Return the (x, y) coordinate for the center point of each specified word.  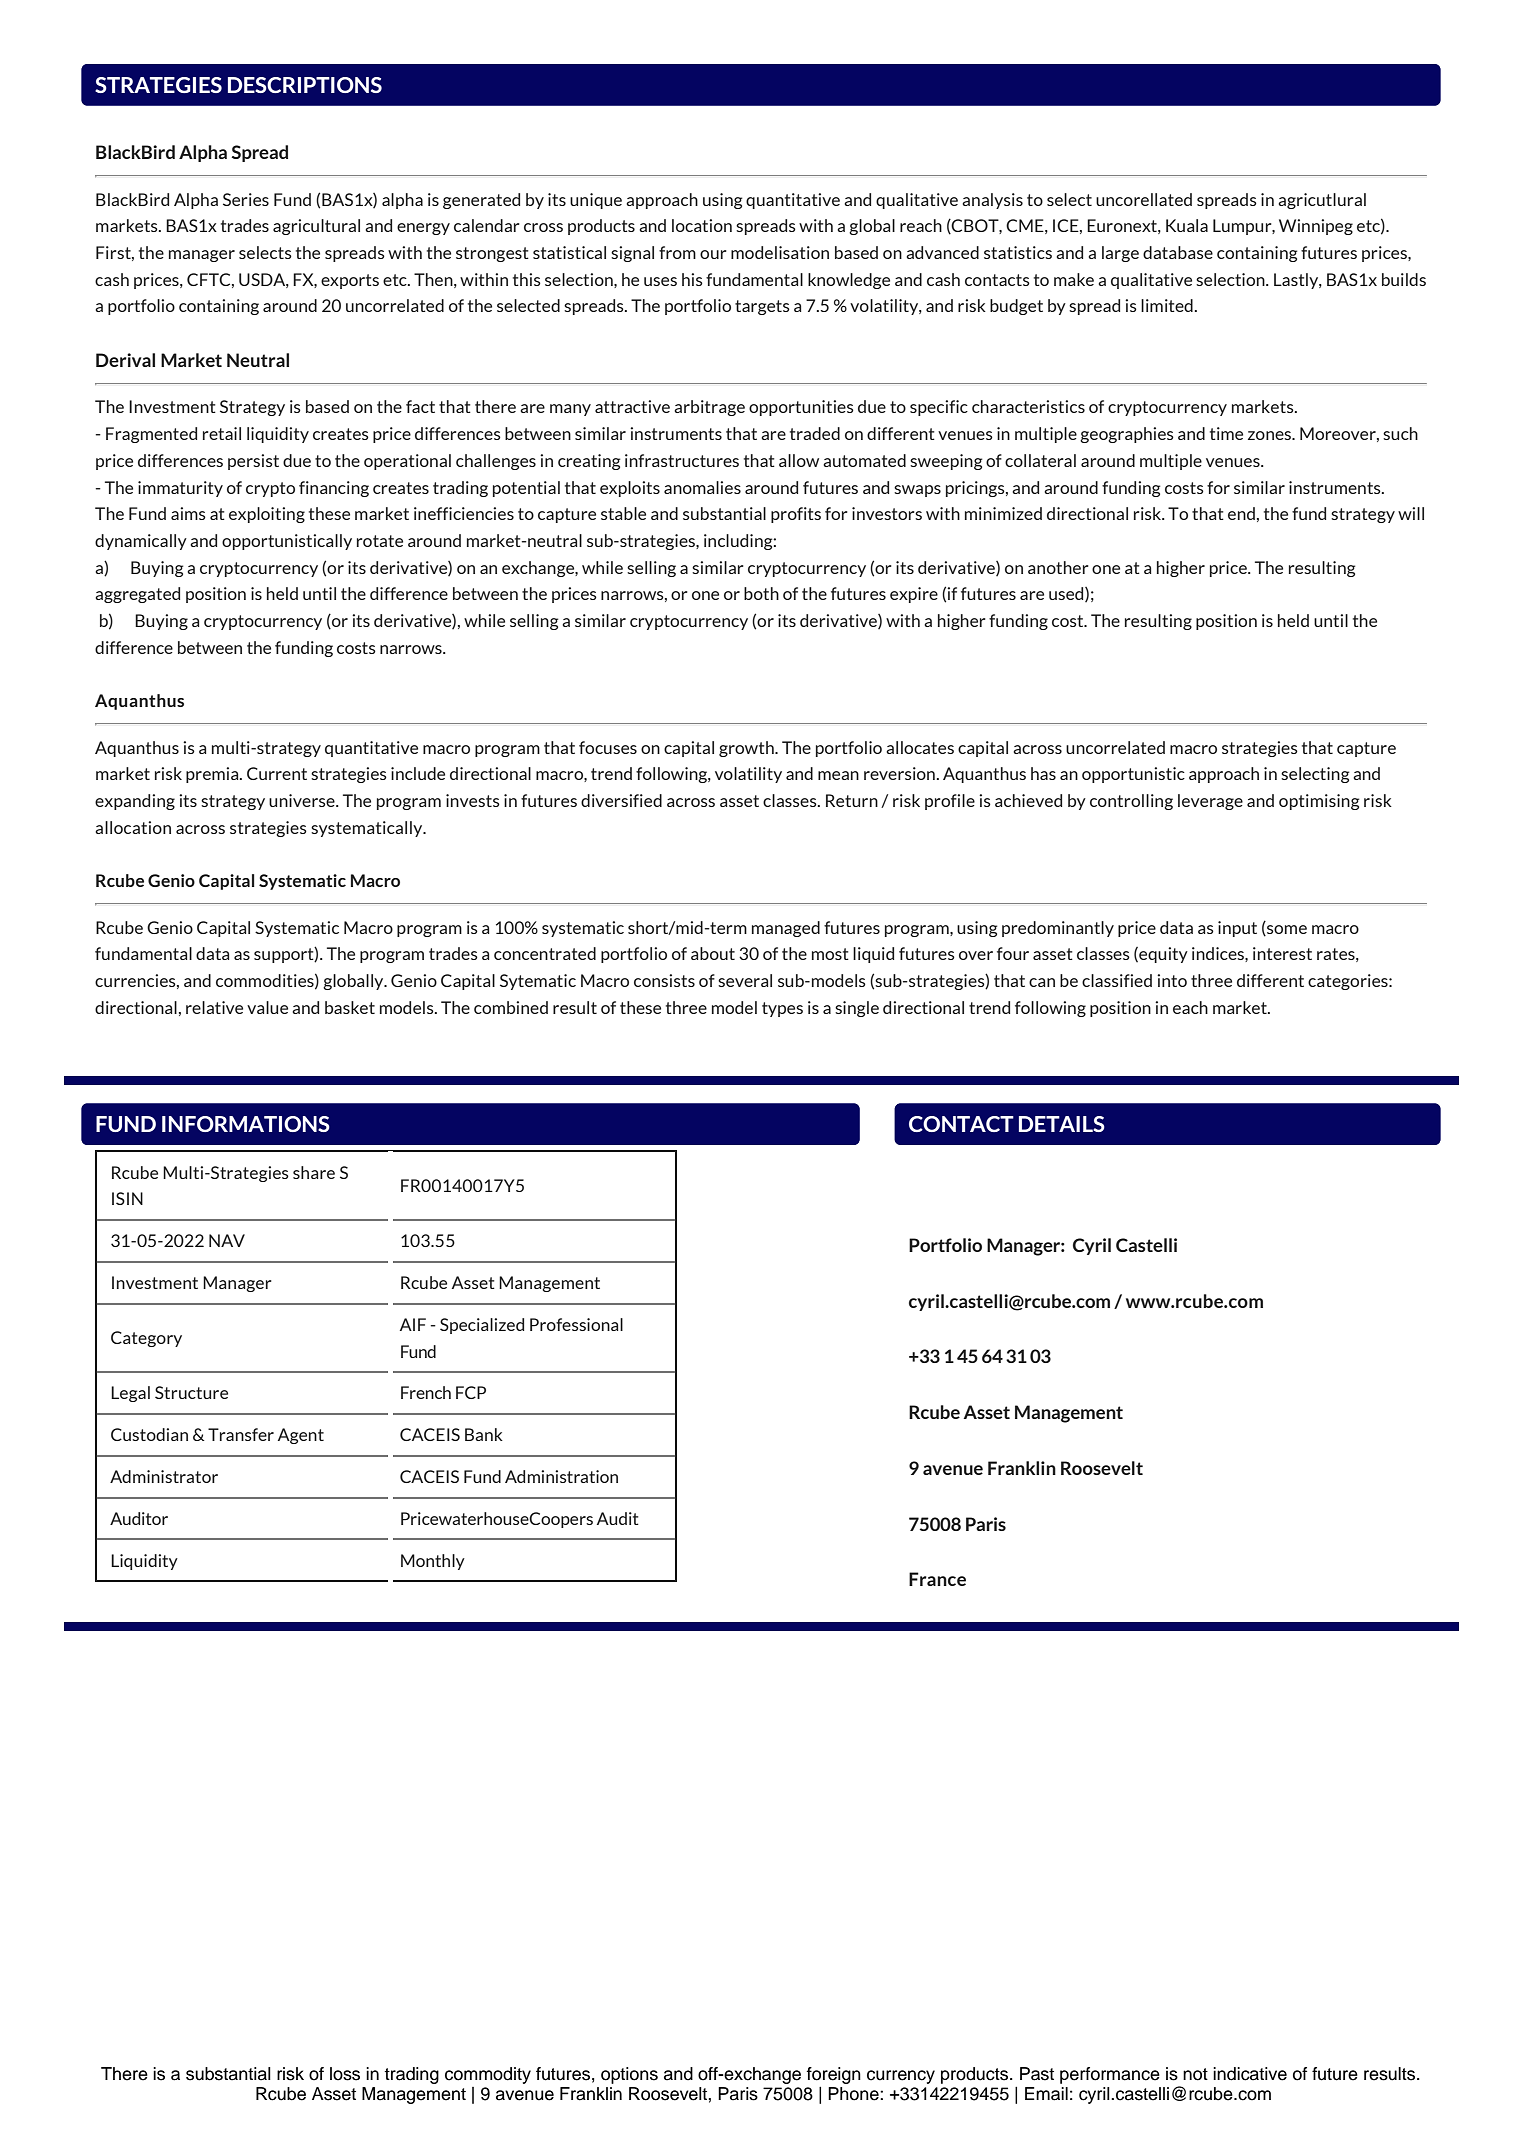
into (1172, 980)
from (677, 252)
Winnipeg (1316, 227)
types (782, 1009)
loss (345, 2074)
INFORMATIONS (246, 1124)
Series (246, 199)
